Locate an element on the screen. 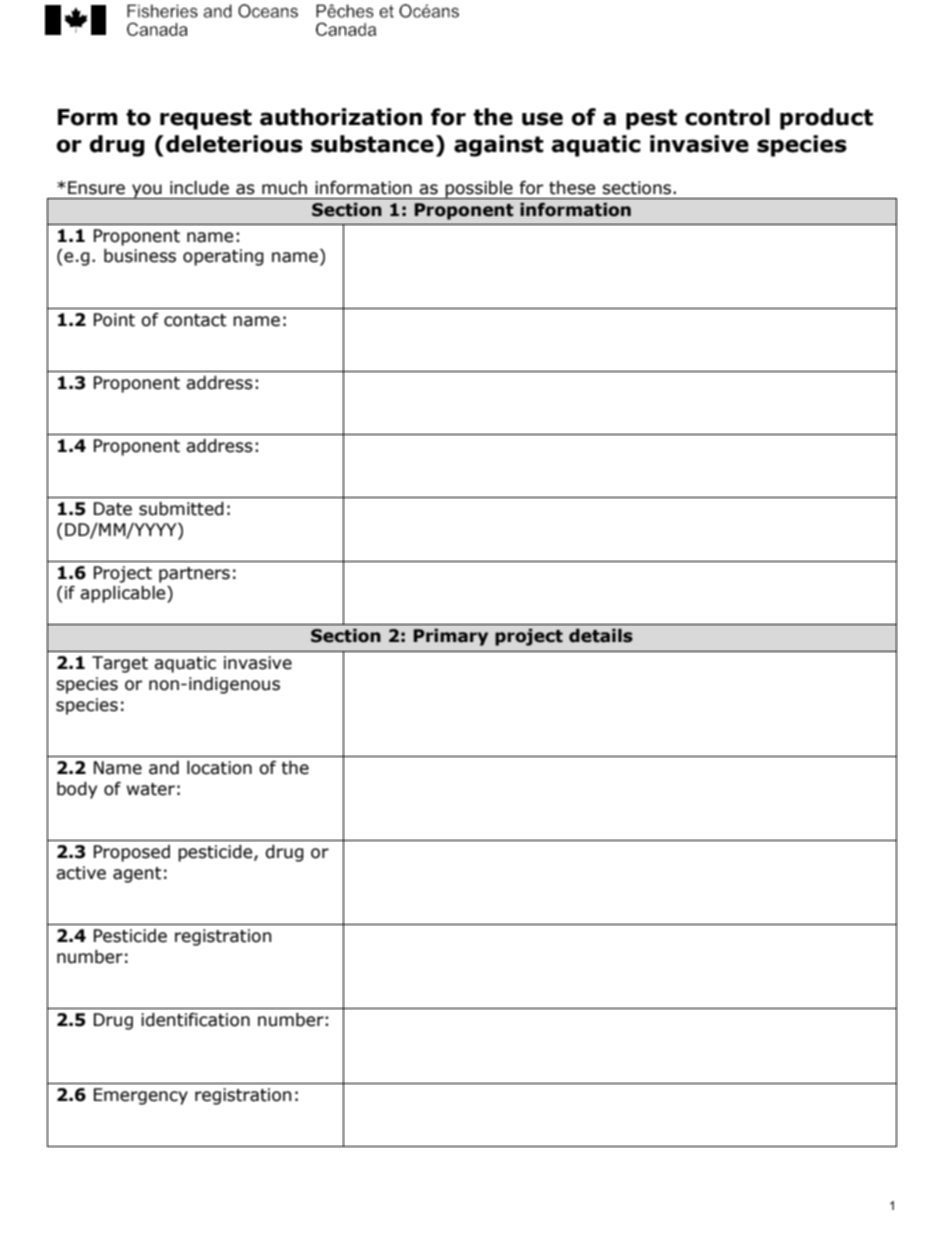 Image resolution: width=952 pixels, height=1233 pixels. details is located at coordinates (601, 636).
